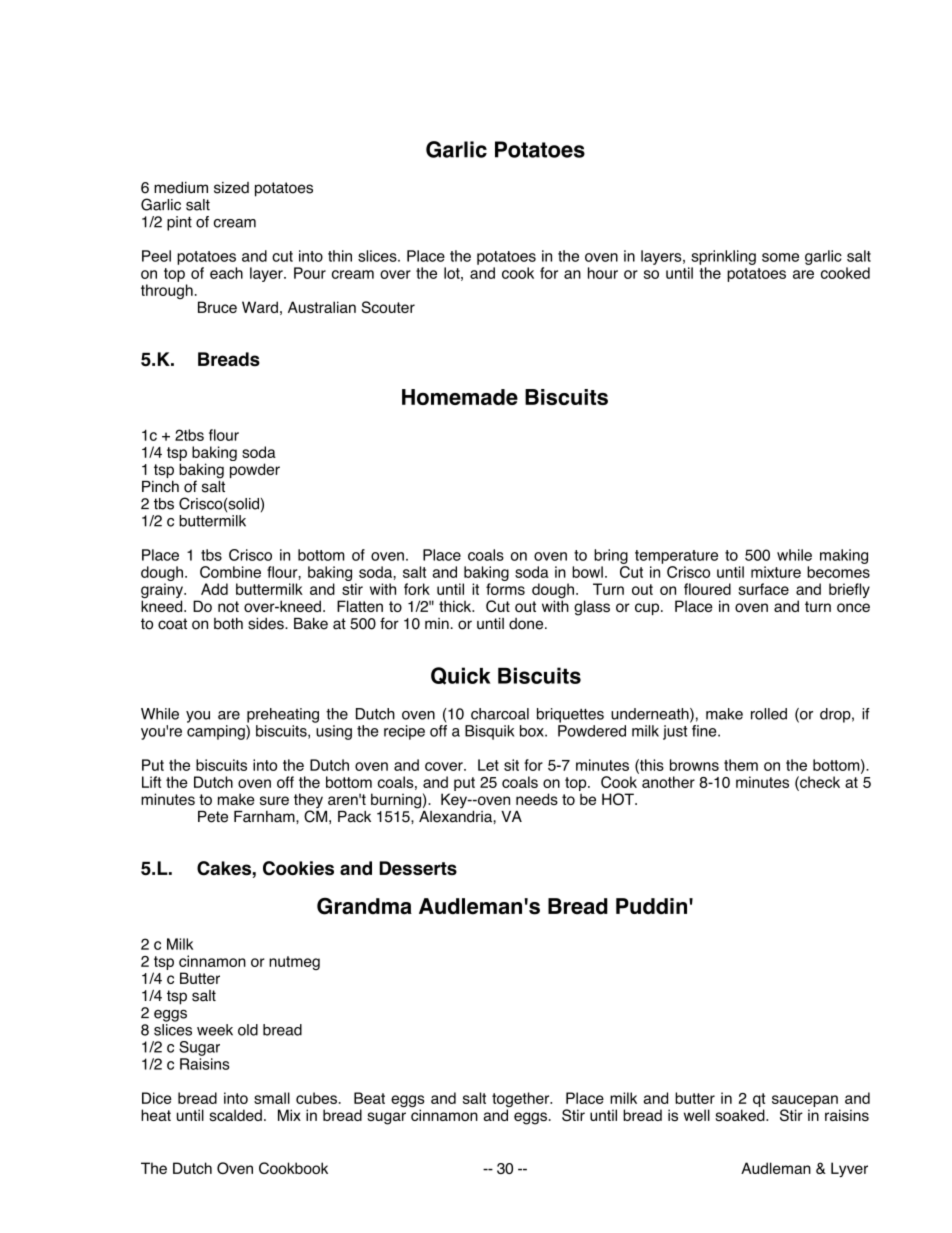  Describe the element at coordinates (230, 572) in the screenshot. I see `Combine` at that location.
